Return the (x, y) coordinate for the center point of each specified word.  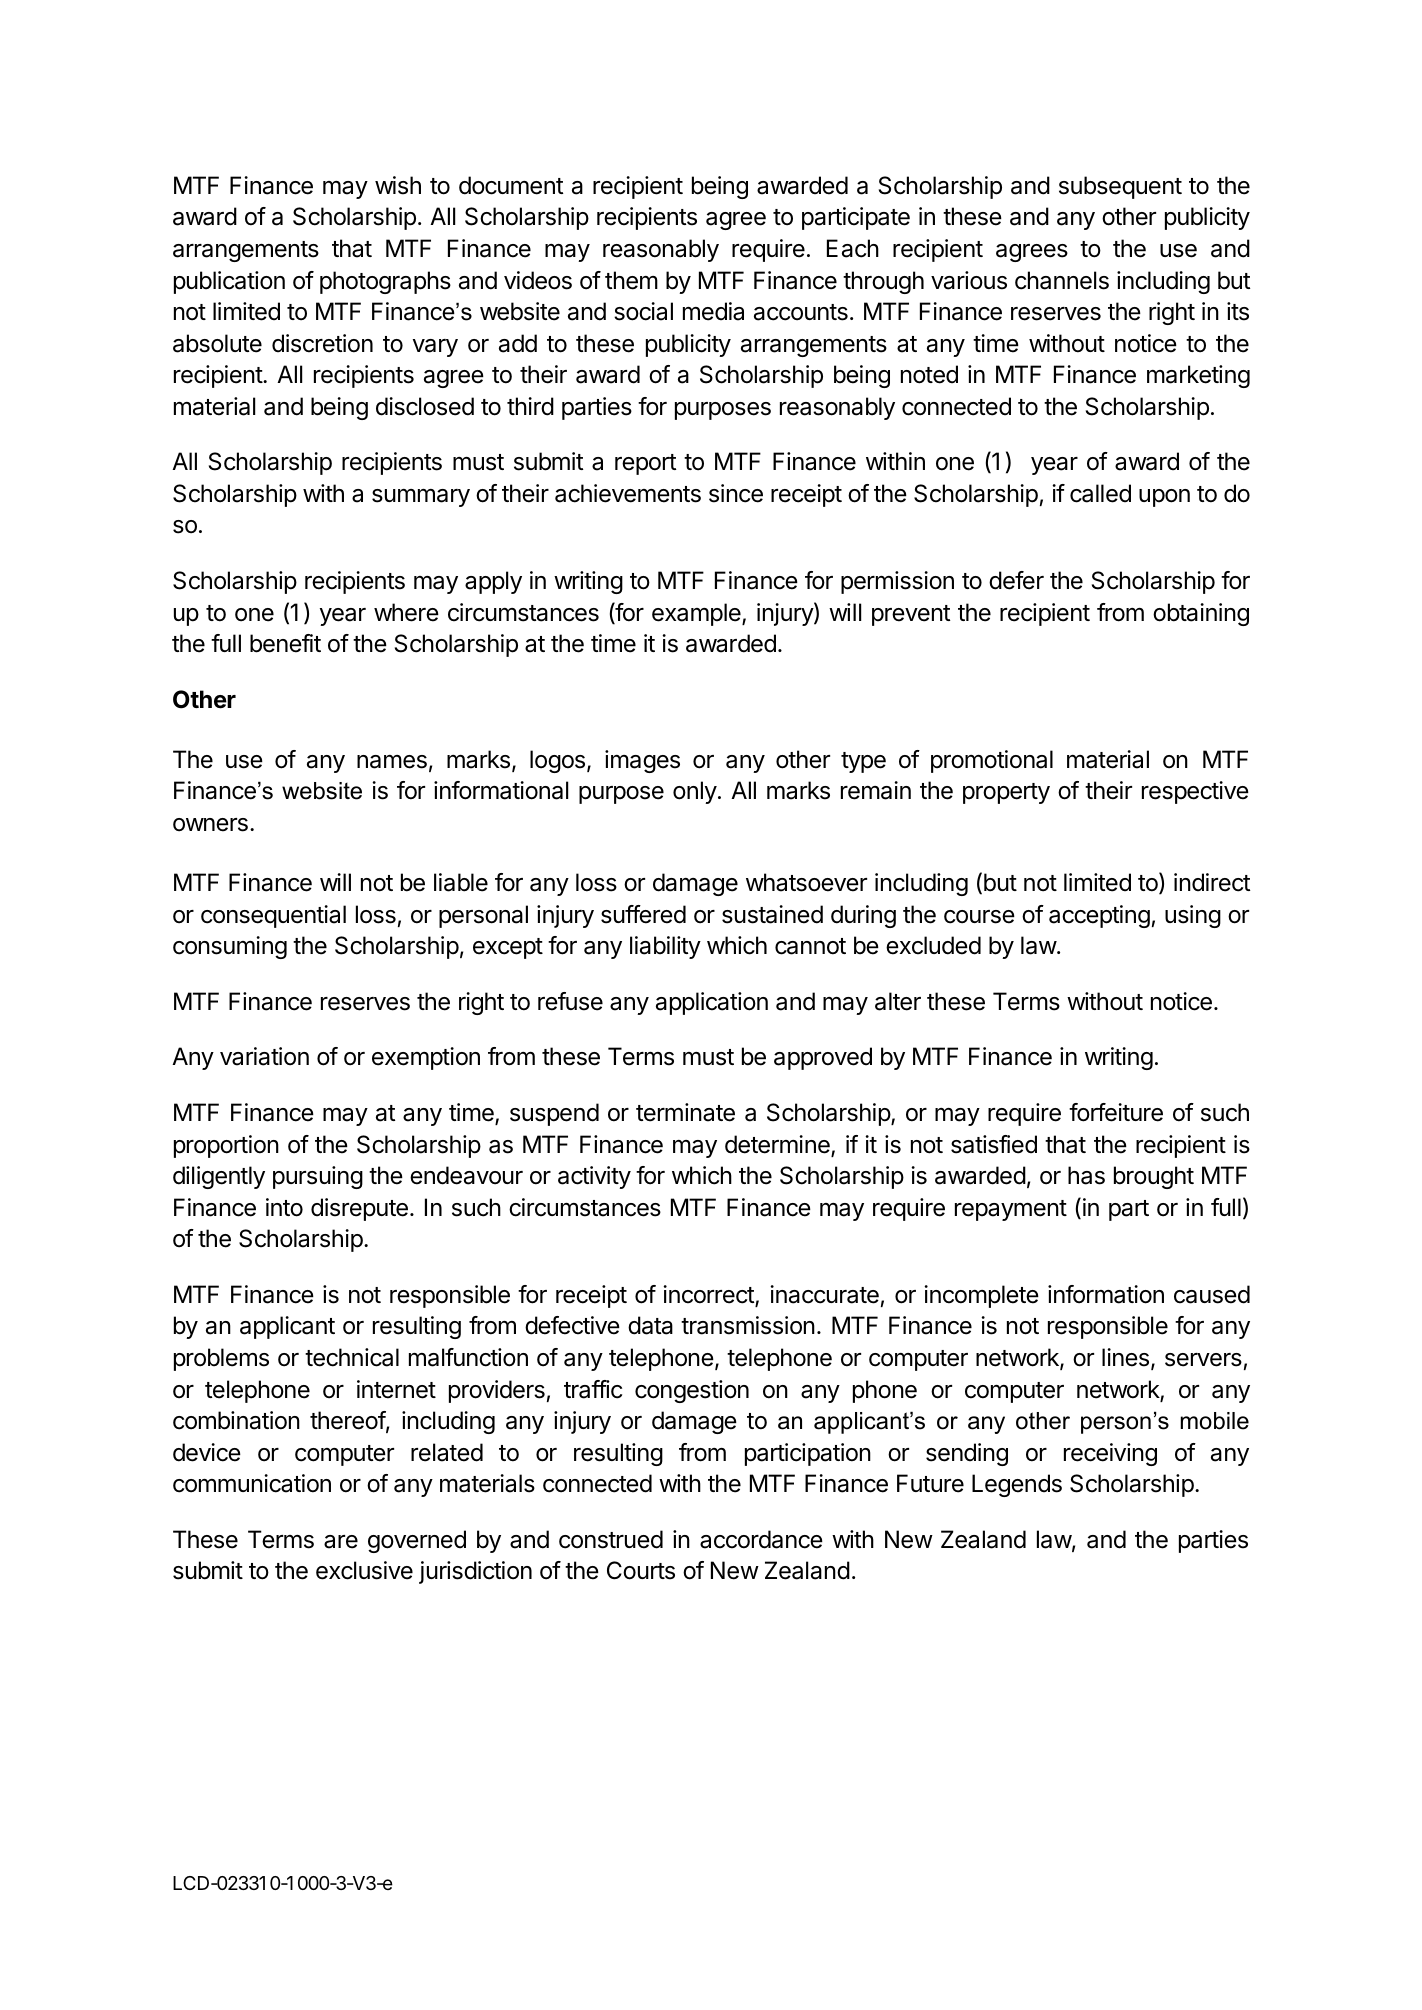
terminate (685, 1112)
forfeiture (1116, 1112)
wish (398, 185)
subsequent (1120, 187)
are (341, 1542)
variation (264, 1056)
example (697, 614)
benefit (285, 643)
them (631, 280)
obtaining (1201, 614)
